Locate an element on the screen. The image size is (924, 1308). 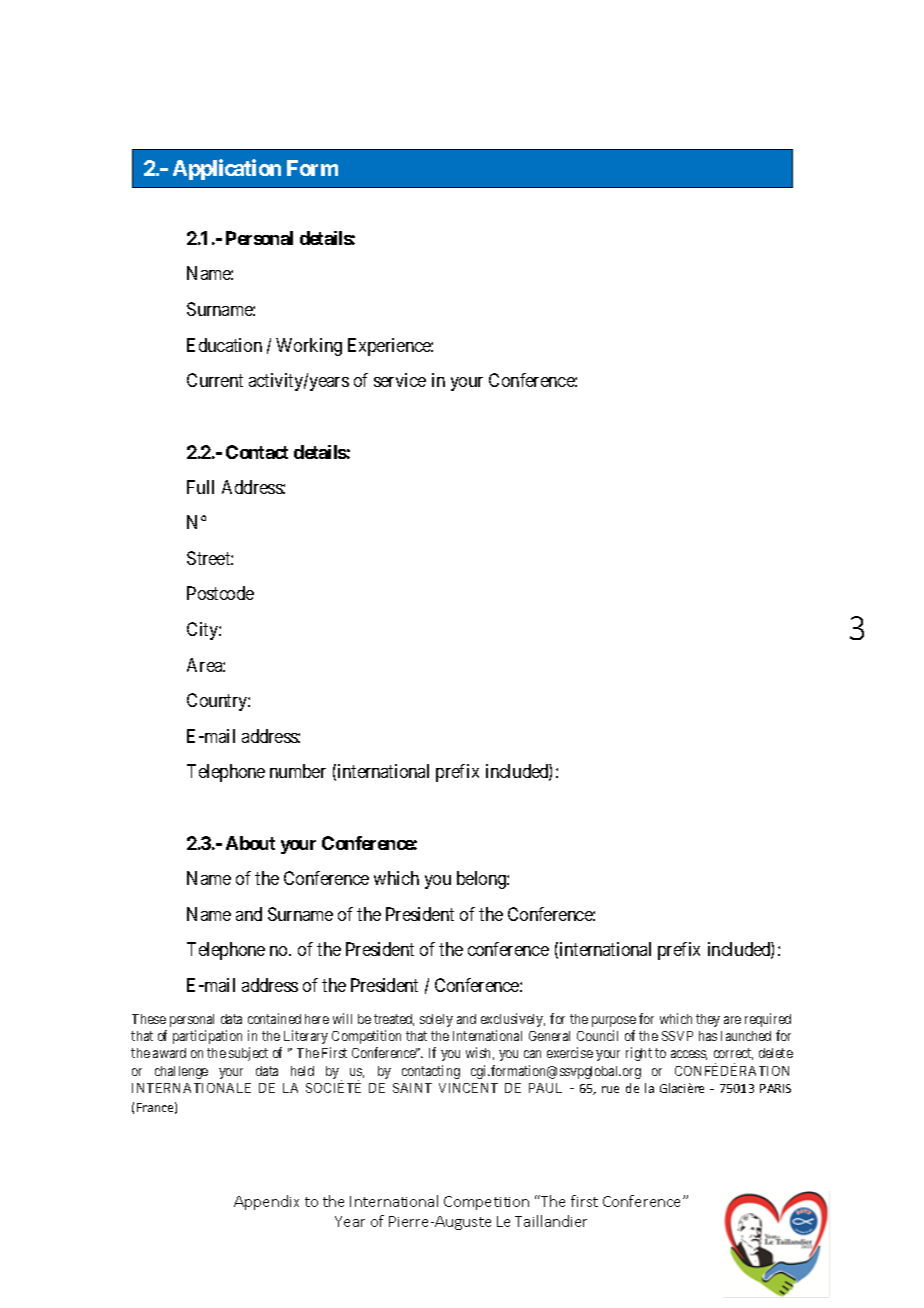
treated is located at coordinates (394, 1020).
